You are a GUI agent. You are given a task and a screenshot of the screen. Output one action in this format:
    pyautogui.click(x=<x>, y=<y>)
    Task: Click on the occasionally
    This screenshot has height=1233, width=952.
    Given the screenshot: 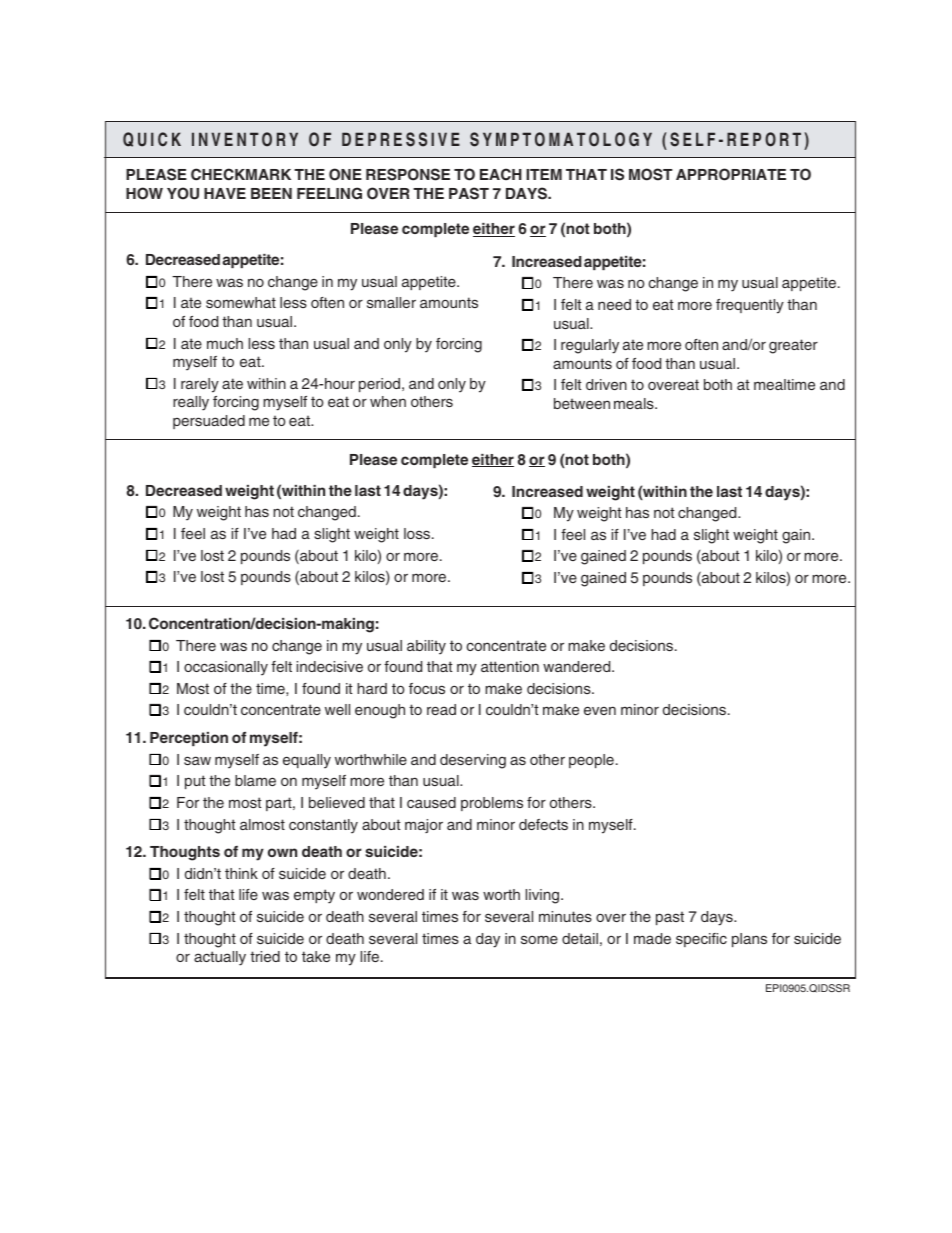 What is the action you would take?
    pyautogui.click(x=226, y=668)
